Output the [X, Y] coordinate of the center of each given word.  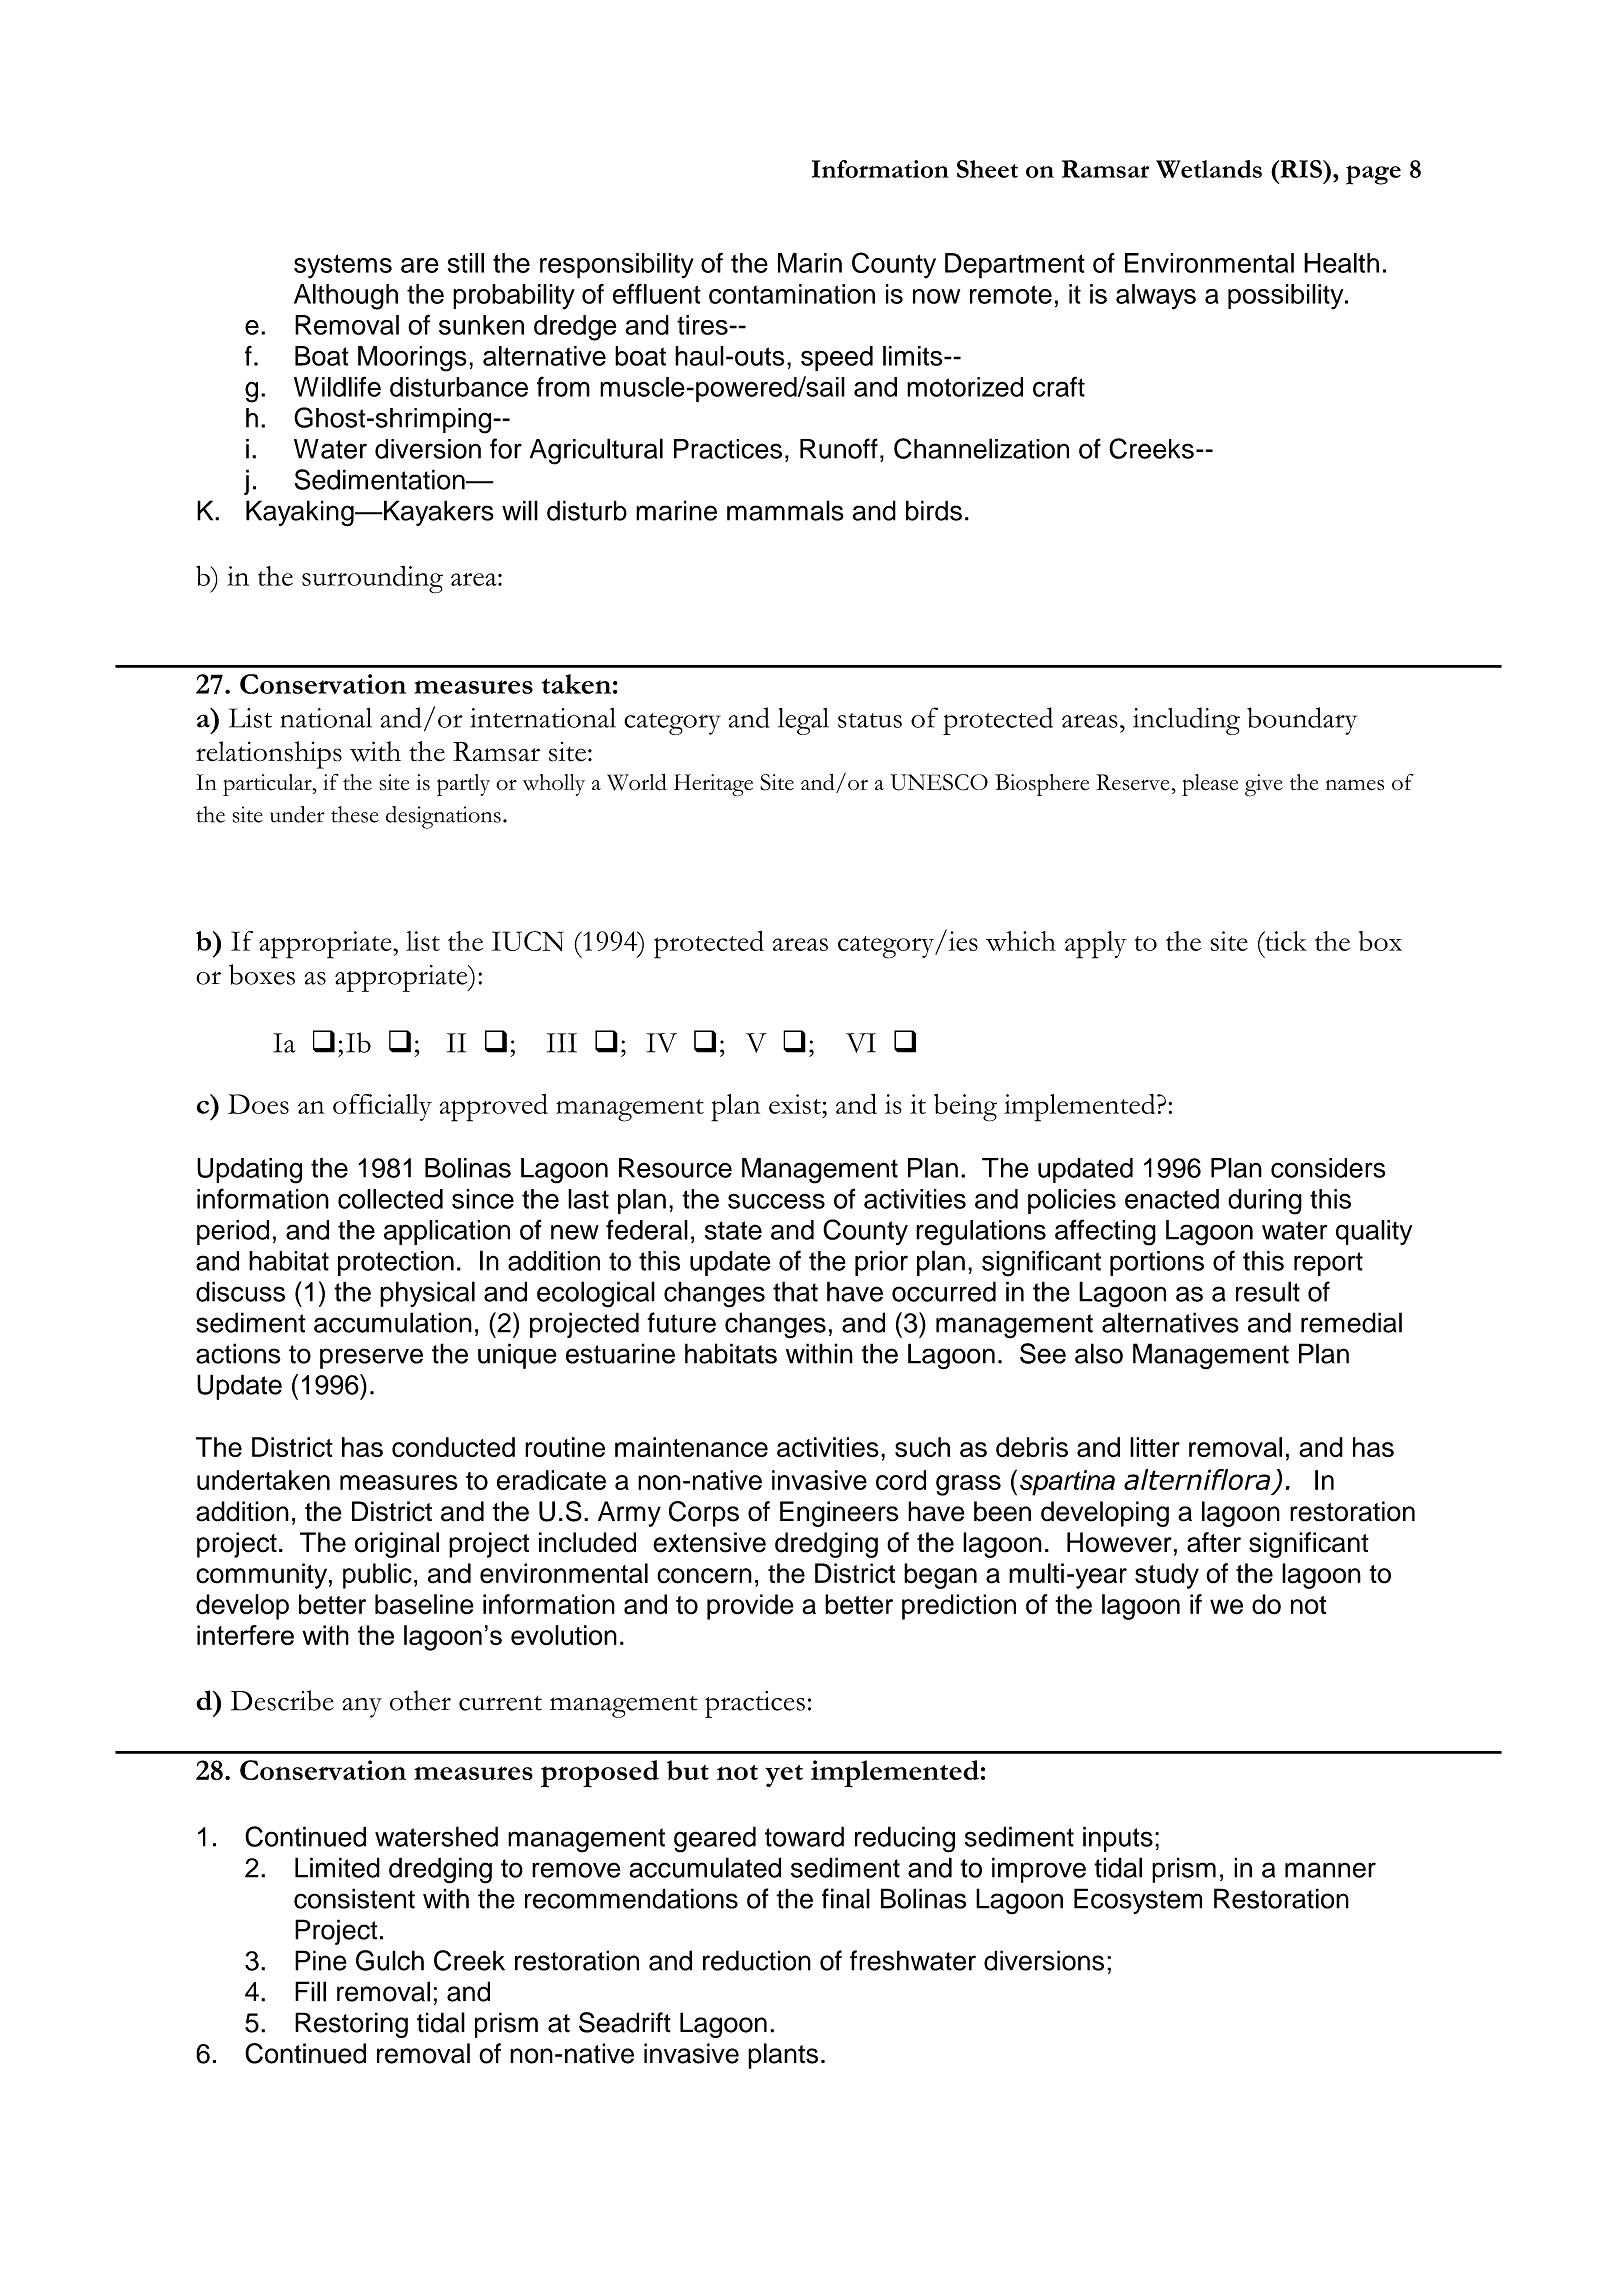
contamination [792, 294]
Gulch [390, 1960]
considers [1328, 1168]
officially [382, 1107]
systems [343, 266]
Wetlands [1209, 169]
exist [796, 1104]
